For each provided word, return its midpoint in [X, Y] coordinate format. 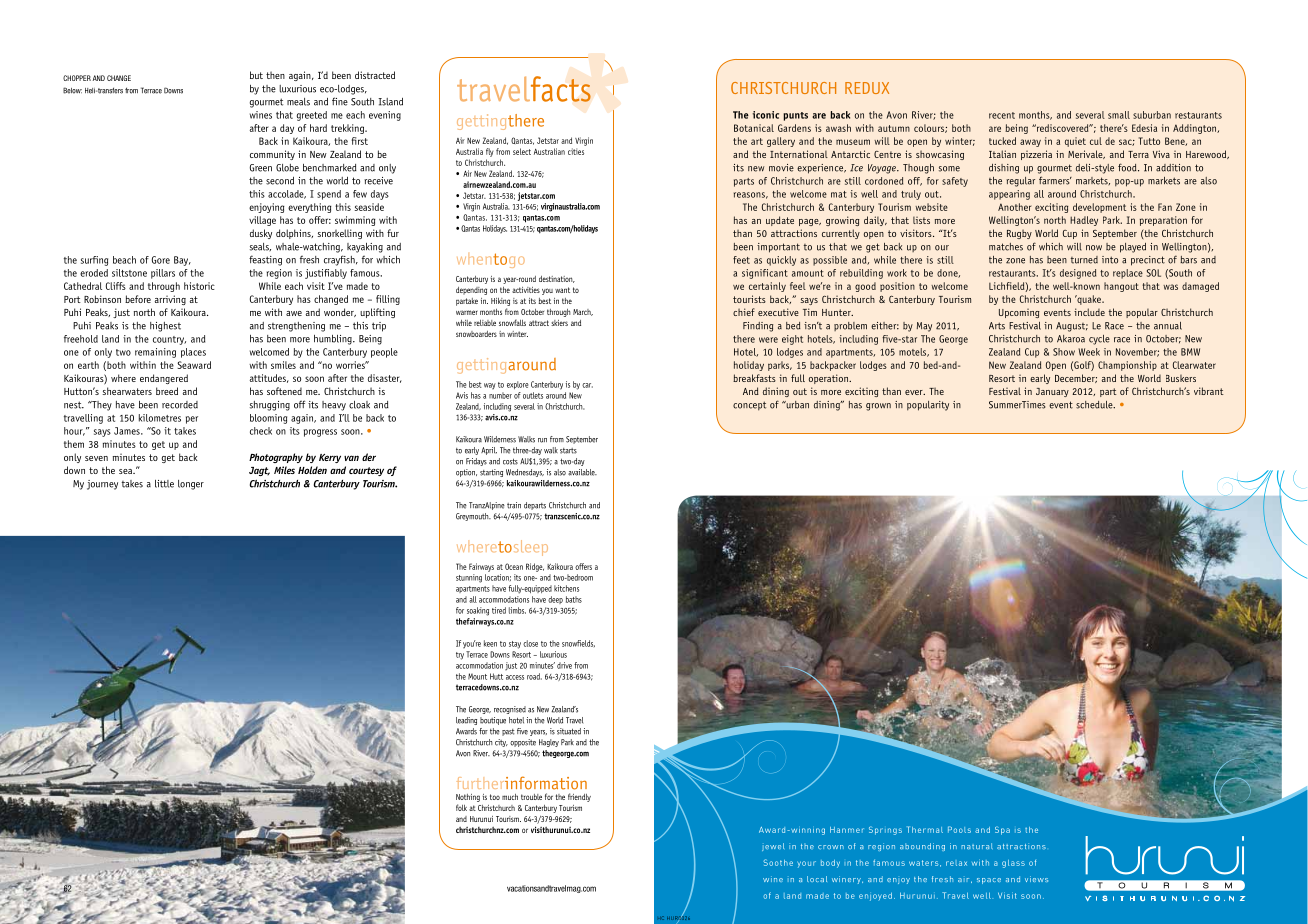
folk [461, 807]
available [582, 472]
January [1052, 392]
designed [1078, 274]
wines [261, 115]
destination [557, 279]
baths [574, 599]
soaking [478, 611]
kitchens [566, 588]
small [1119, 115]
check [261, 431]
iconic [766, 115]
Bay [182, 261]
